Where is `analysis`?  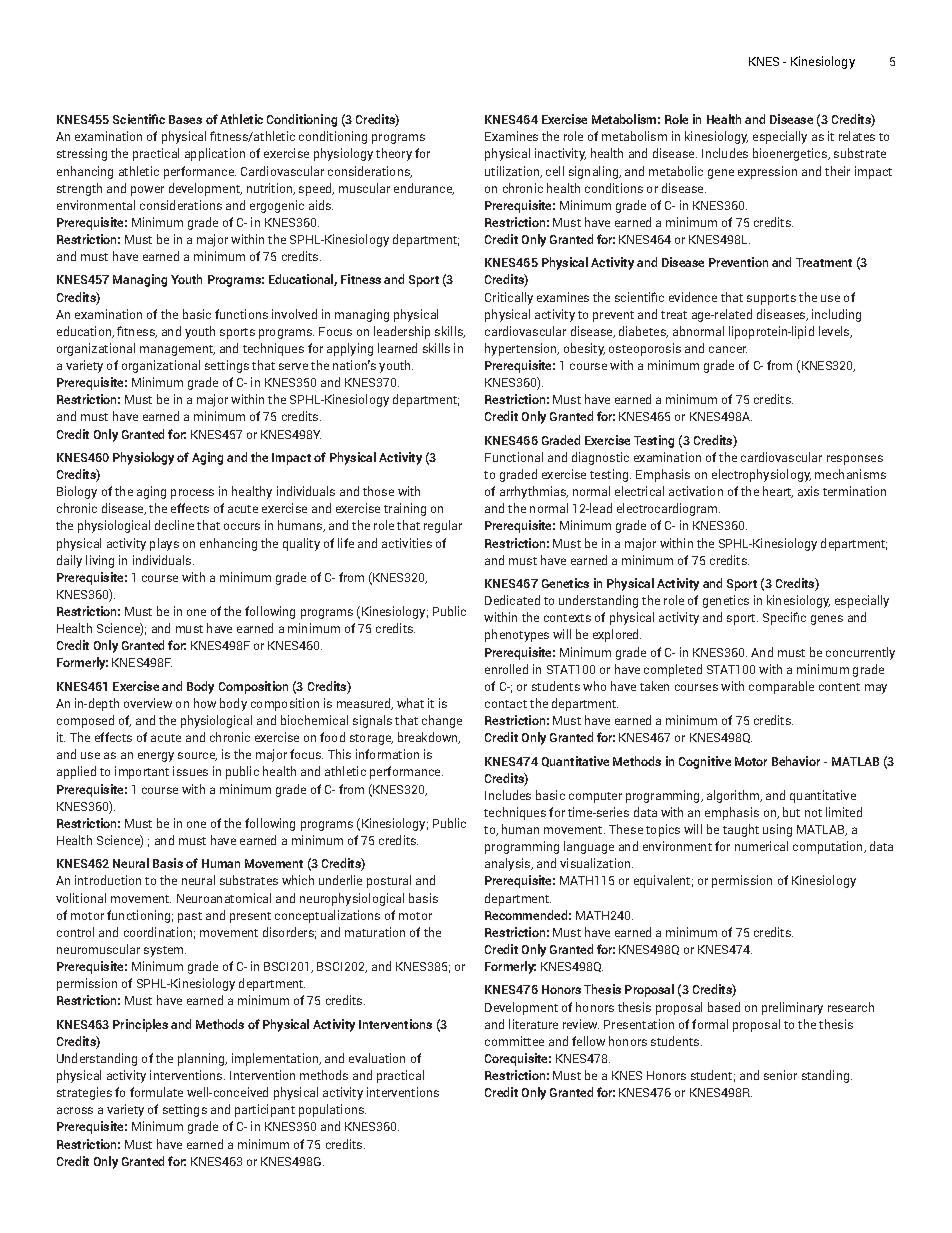 analysis is located at coordinates (508, 864).
